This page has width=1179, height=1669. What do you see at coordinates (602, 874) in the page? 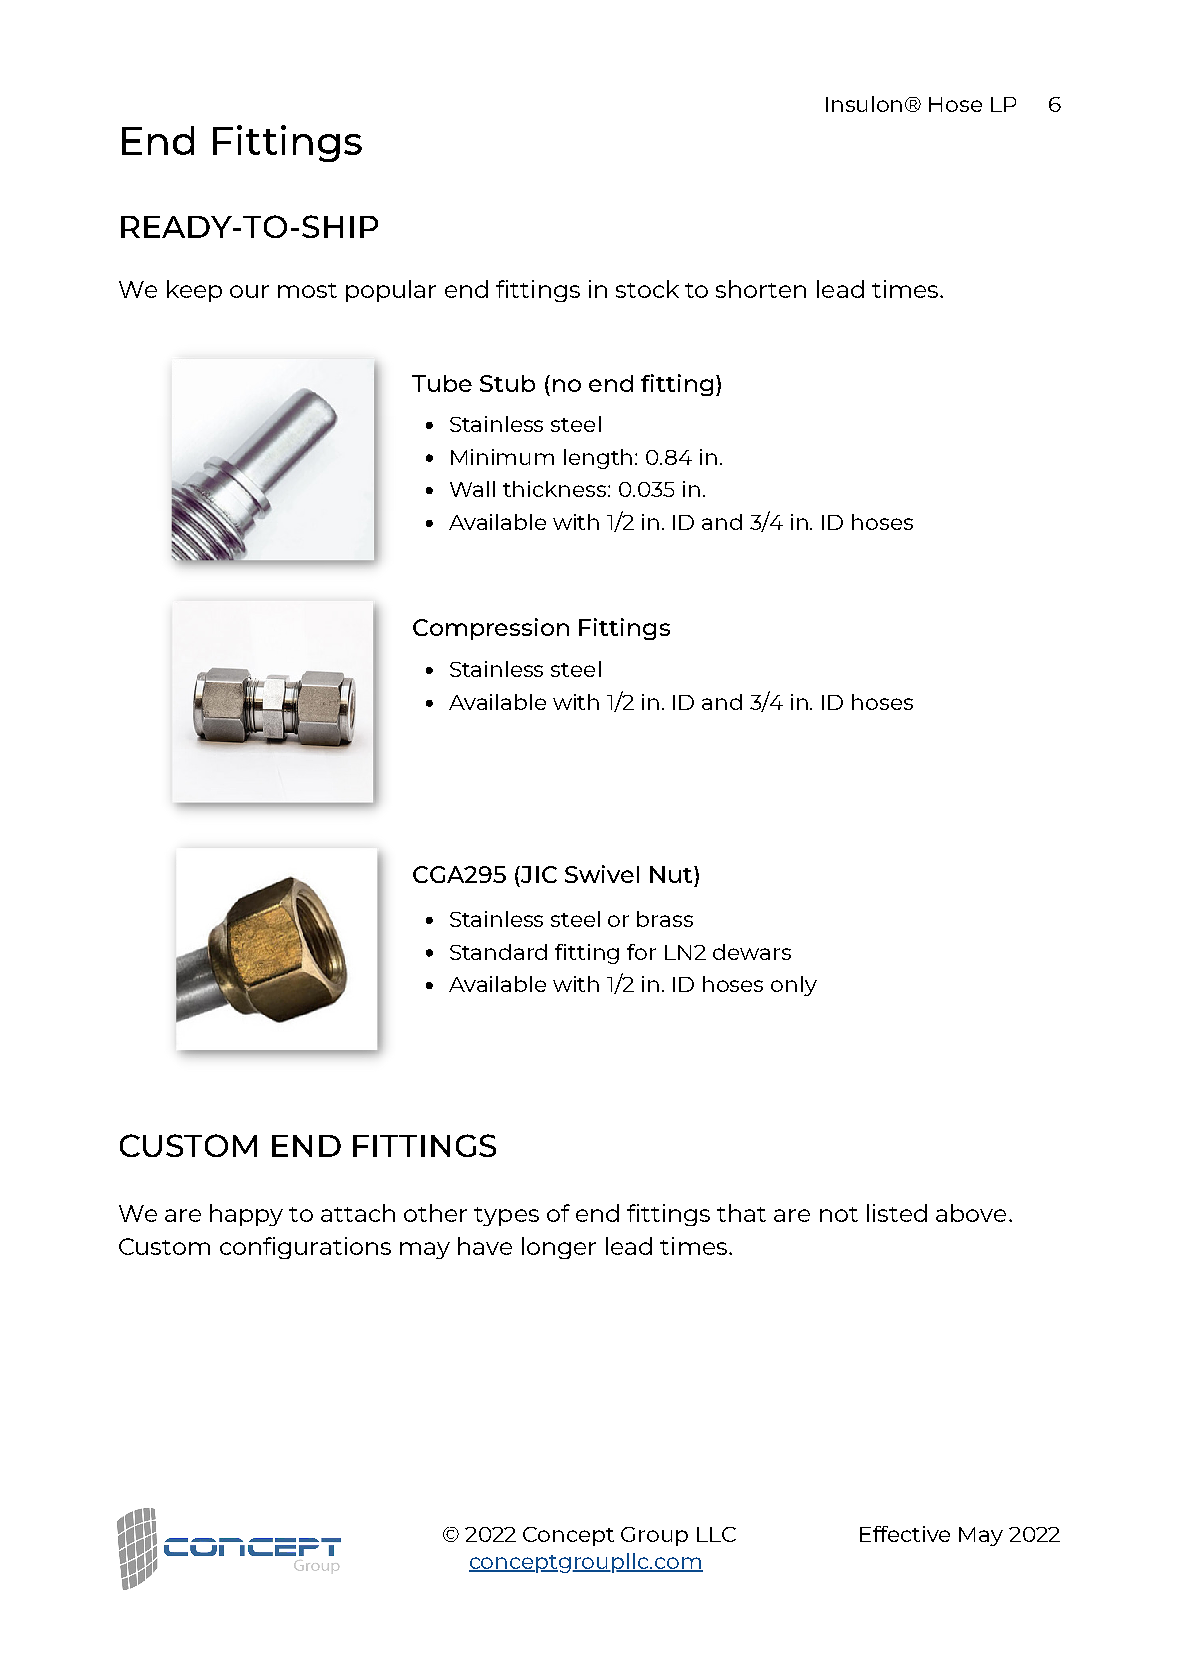
I see `Swivel` at bounding box center [602, 874].
